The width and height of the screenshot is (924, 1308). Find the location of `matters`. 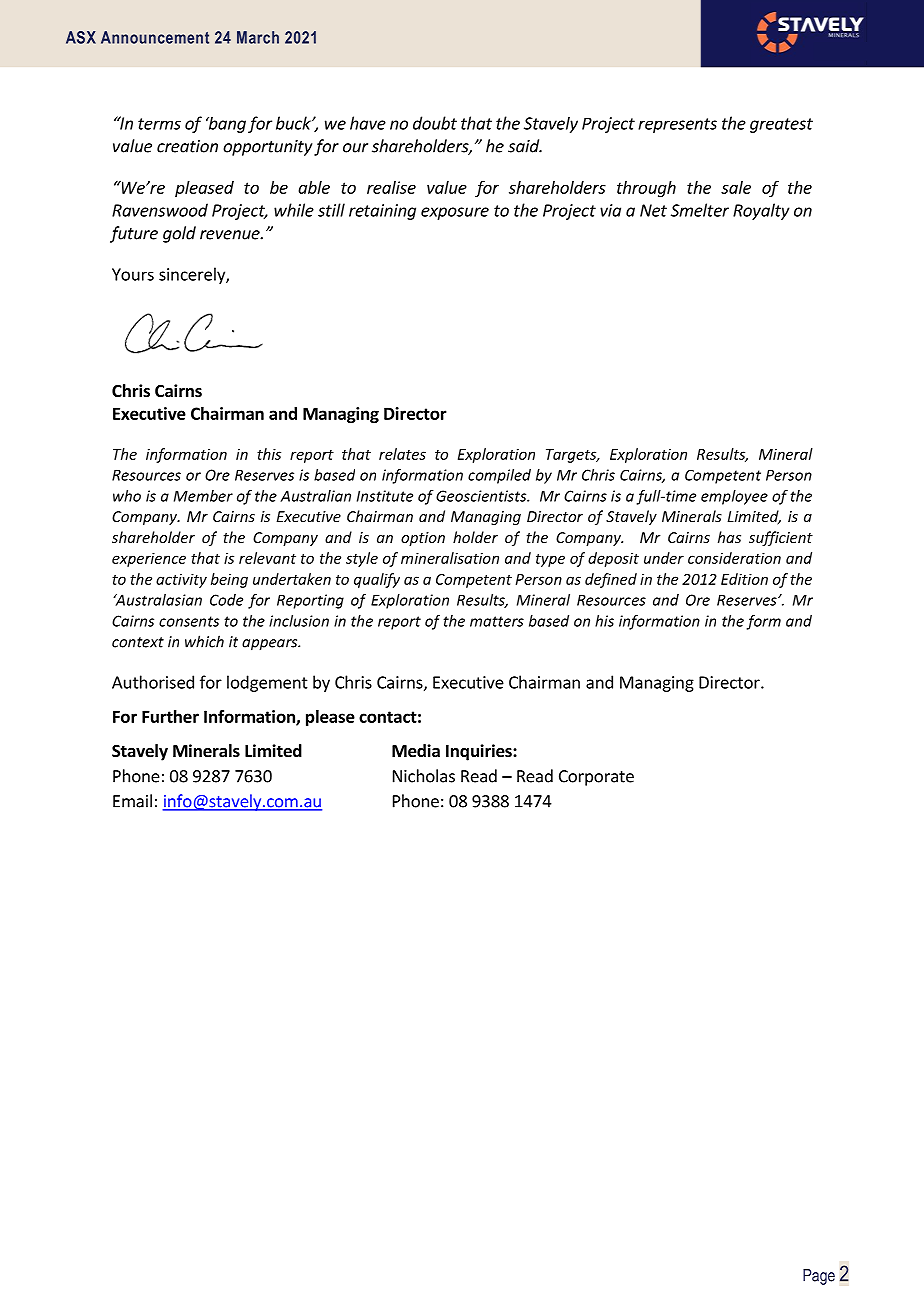

matters is located at coordinates (497, 621).
